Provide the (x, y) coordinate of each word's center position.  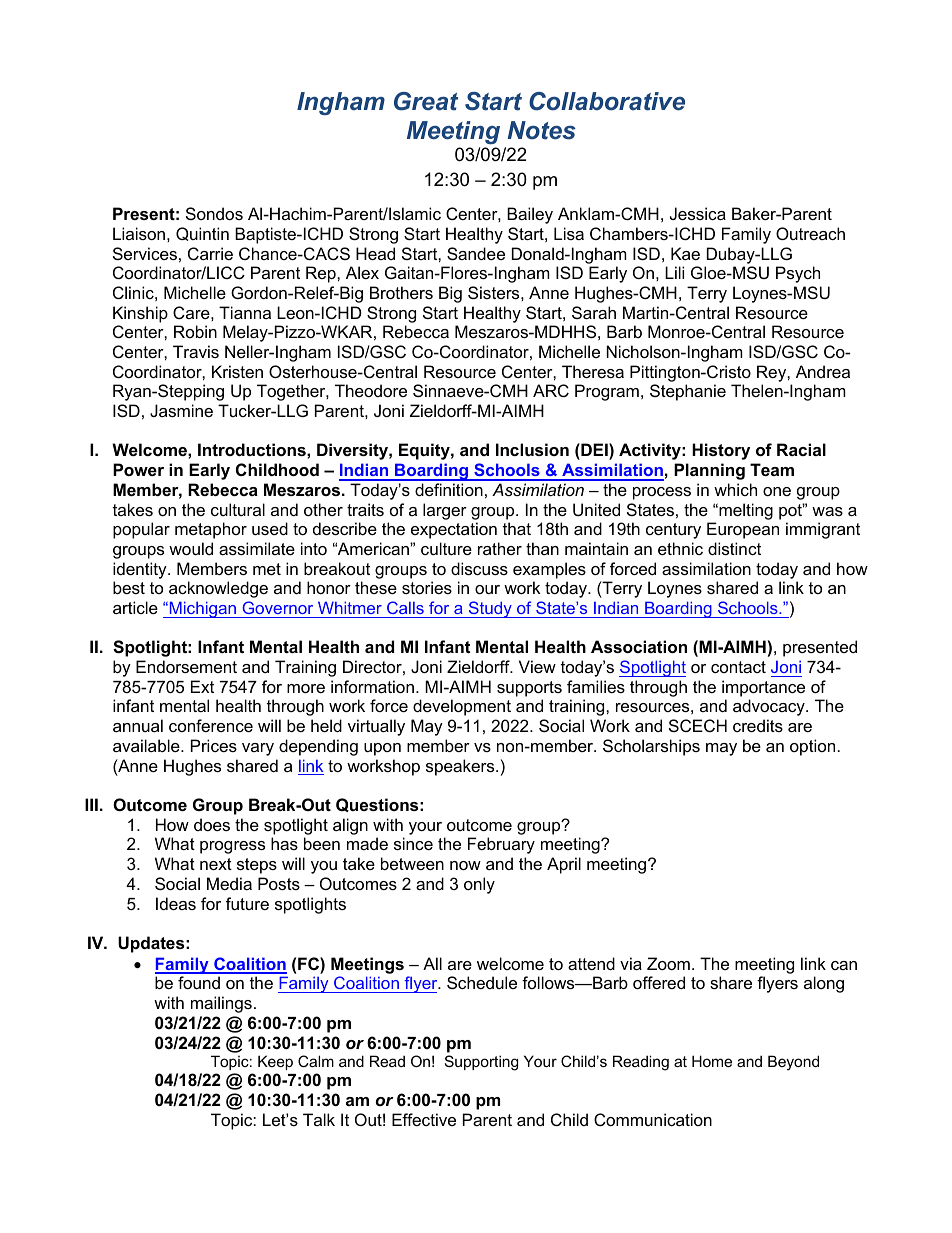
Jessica (698, 213)
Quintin (202, 234)
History (721, 451)
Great (426, 101)
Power (138, 469)
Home (712, 1061)
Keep (275, 1062)
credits (758, 725)
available (147, 745)
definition (449, 489)
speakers (461, 767)
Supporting (481, 1063)
